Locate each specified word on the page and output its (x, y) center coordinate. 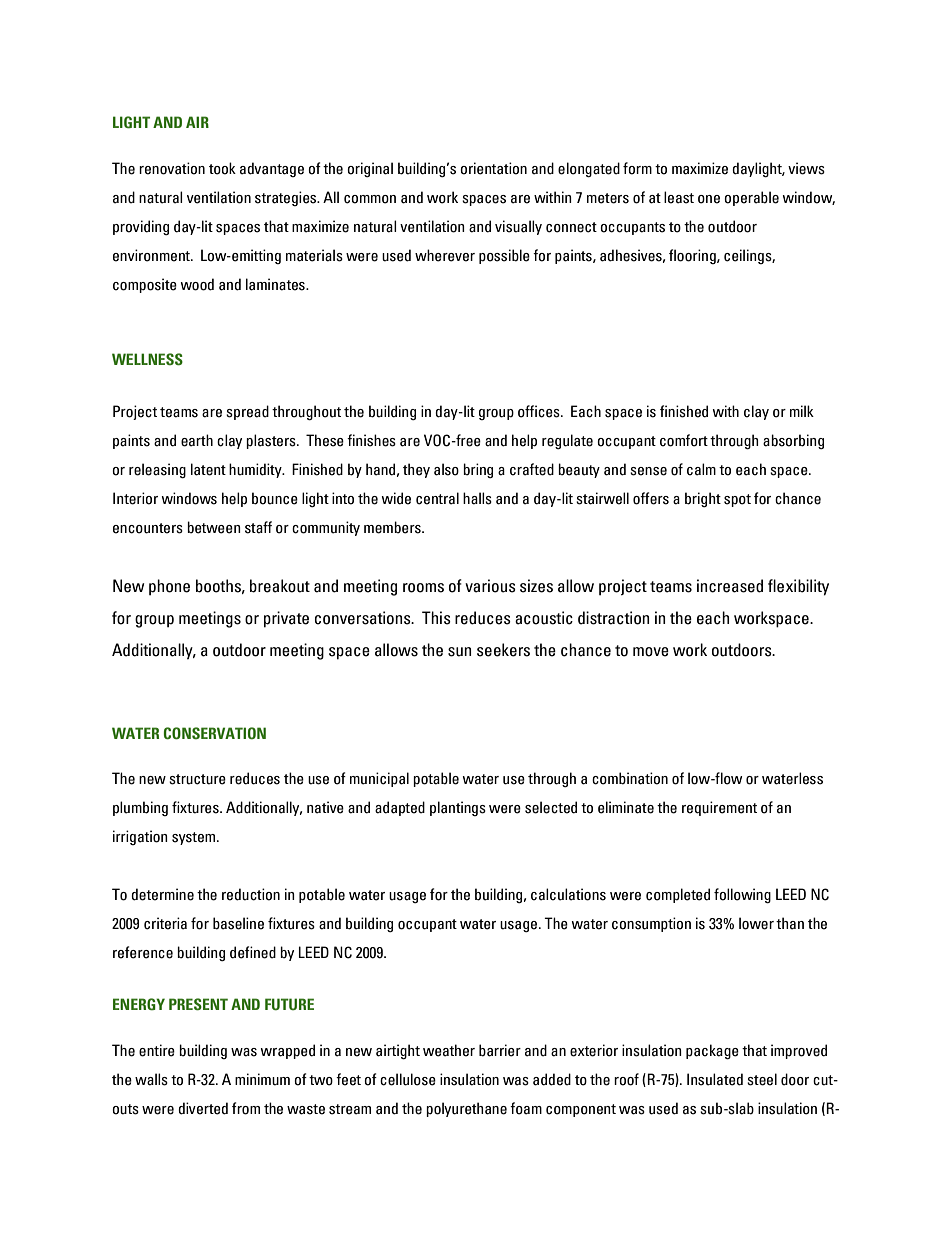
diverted (203, 1108)
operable (751, 198)
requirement (719, 808)
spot (737, 500)
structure (197, 779)
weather (449, 1050)
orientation (493, 168)
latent (208, 469)
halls (477, 498)
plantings (458, 808)
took (222, 168)
